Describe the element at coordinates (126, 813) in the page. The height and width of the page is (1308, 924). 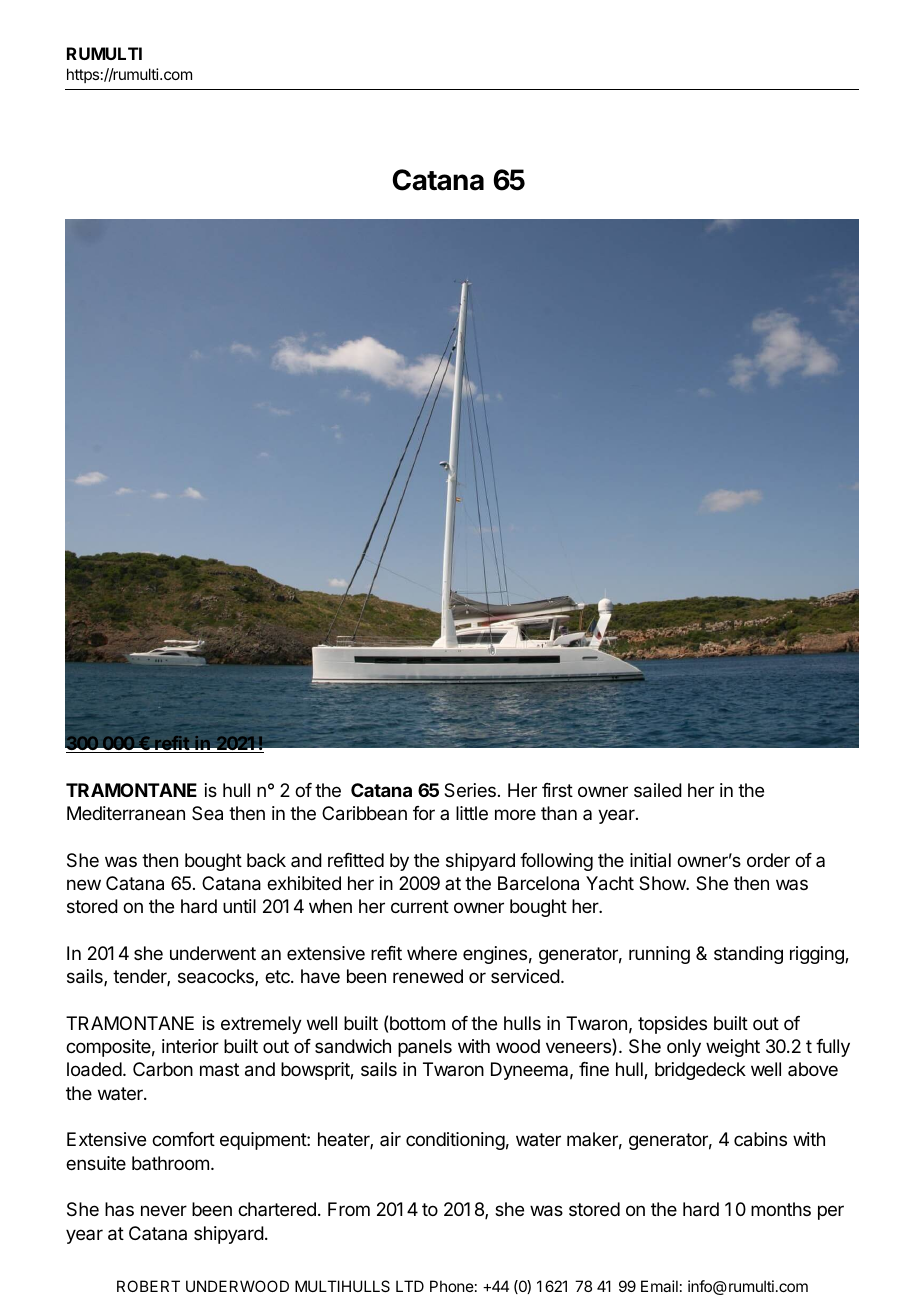
I see `Mediterranean` at that location.
